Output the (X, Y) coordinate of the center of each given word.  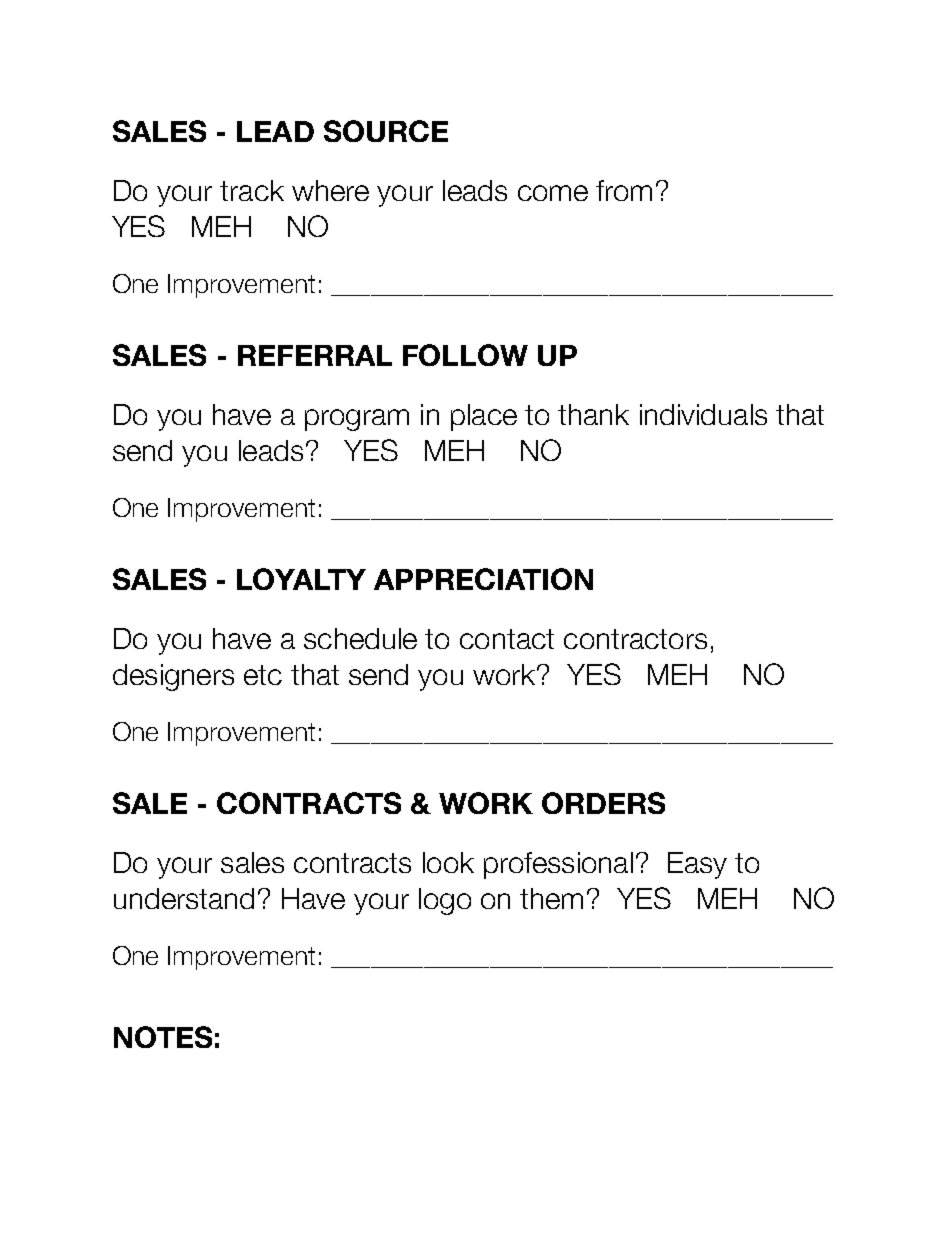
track (252, 190)
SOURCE (386, 131)
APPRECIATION (483, 579)
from (624, 190)
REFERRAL (315, 355)
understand (184, 898)
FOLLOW (465, 355)
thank (593, 414)
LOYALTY (301, 579)
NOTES (163, 1037)
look (448, 862)
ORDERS (603, 803)
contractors (635, 639)
